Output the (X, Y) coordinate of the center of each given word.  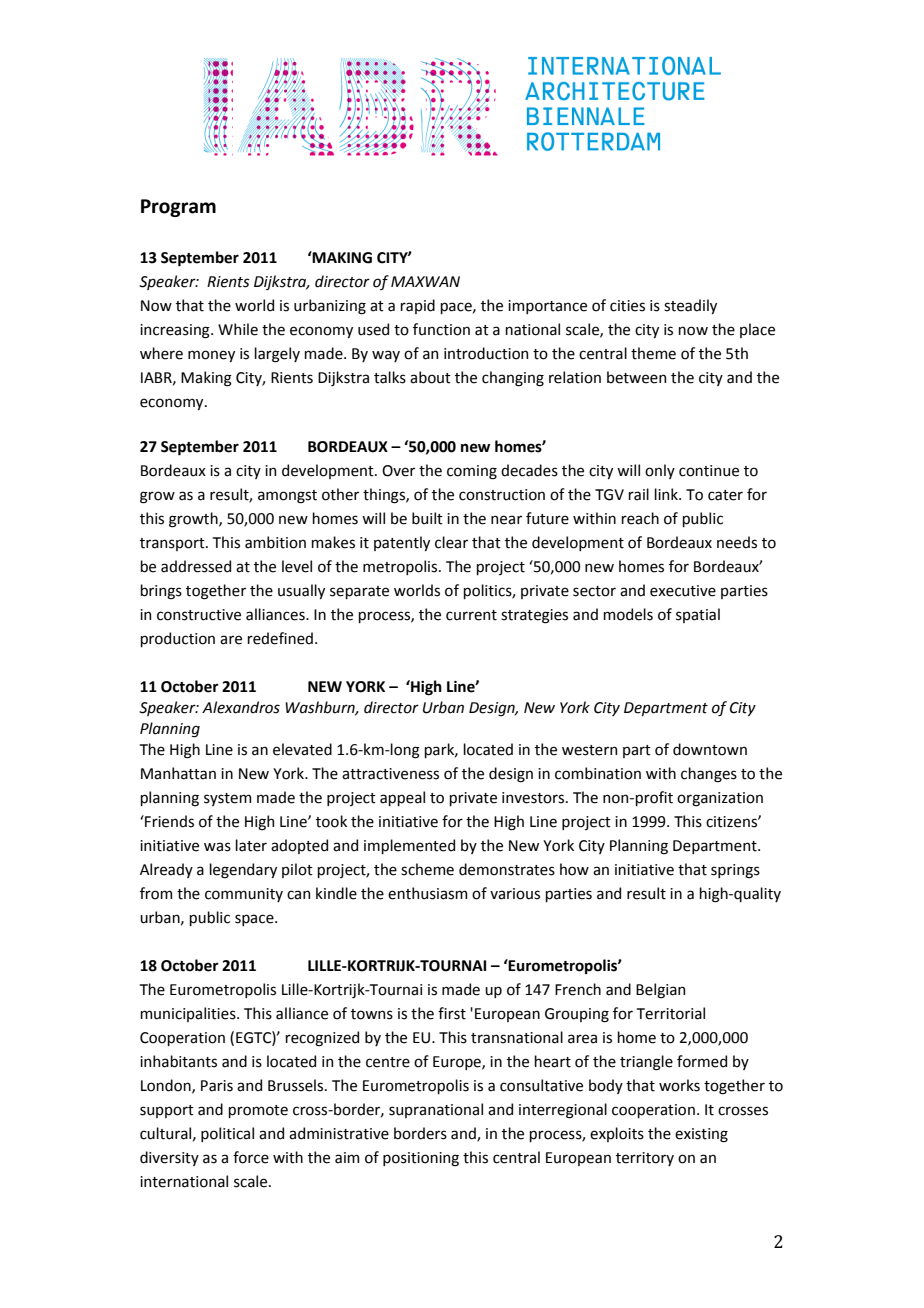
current (471, 615)
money (211, 356)
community (244, 895)
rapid (417, 306)
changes (709, 775)
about (430, 377)
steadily (690, 306)
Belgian (660, 991)
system (227, 799)
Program (178, 208)
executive (683, 591)
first (452, 1013)
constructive (199, 615)
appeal (402, 798)
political (227, 1134)
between (636, 377)
